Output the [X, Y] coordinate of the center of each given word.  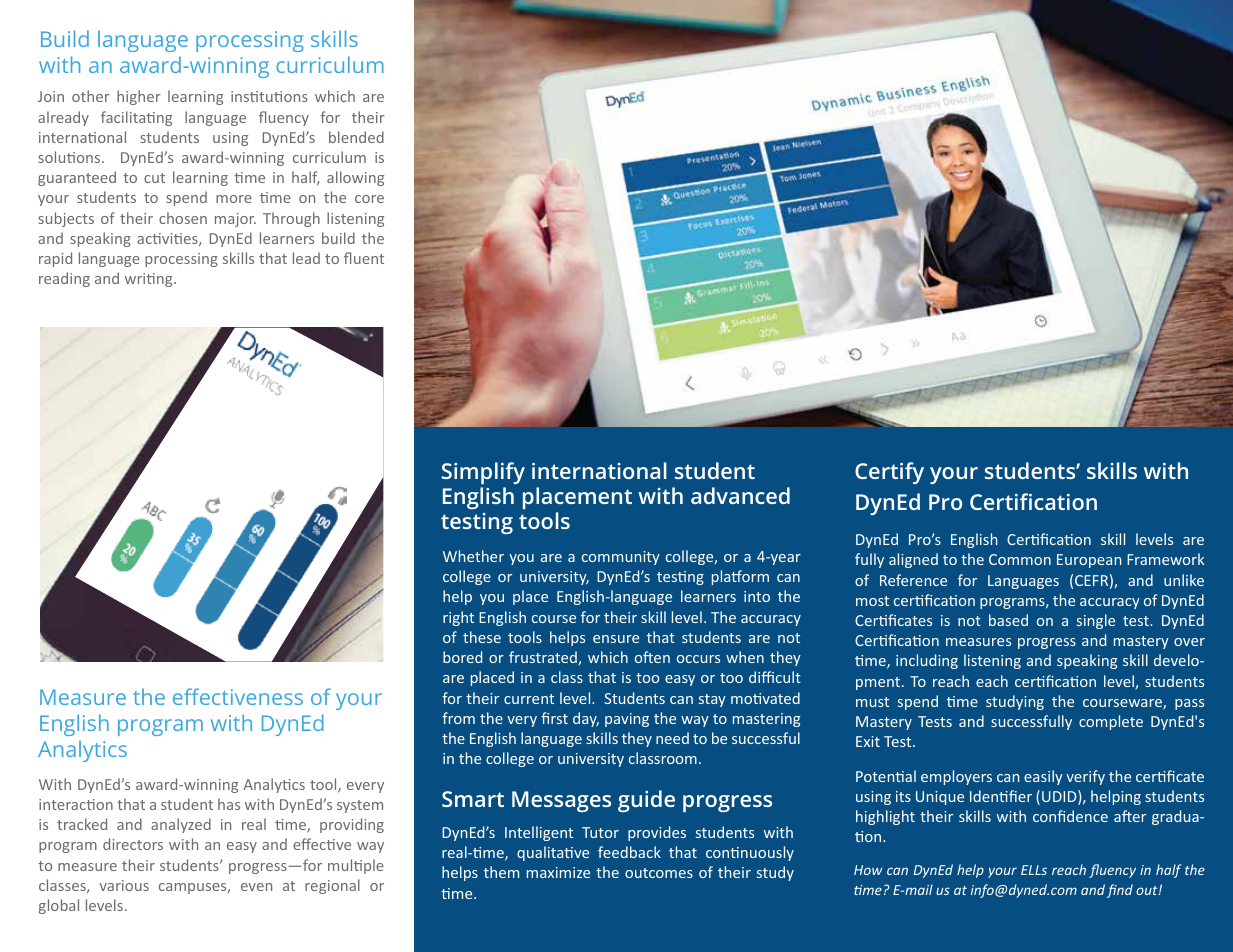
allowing [355, 178]
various [124, 885]
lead [306, 258]
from [458, 718]
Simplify [483, 473]
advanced [740, 495]
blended [356, 137]
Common [1020, 559]
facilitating [136, 118]
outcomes [659, 873]
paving [627, 720]
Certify [889, 473]
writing [150, 280]
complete [1111, 722]
